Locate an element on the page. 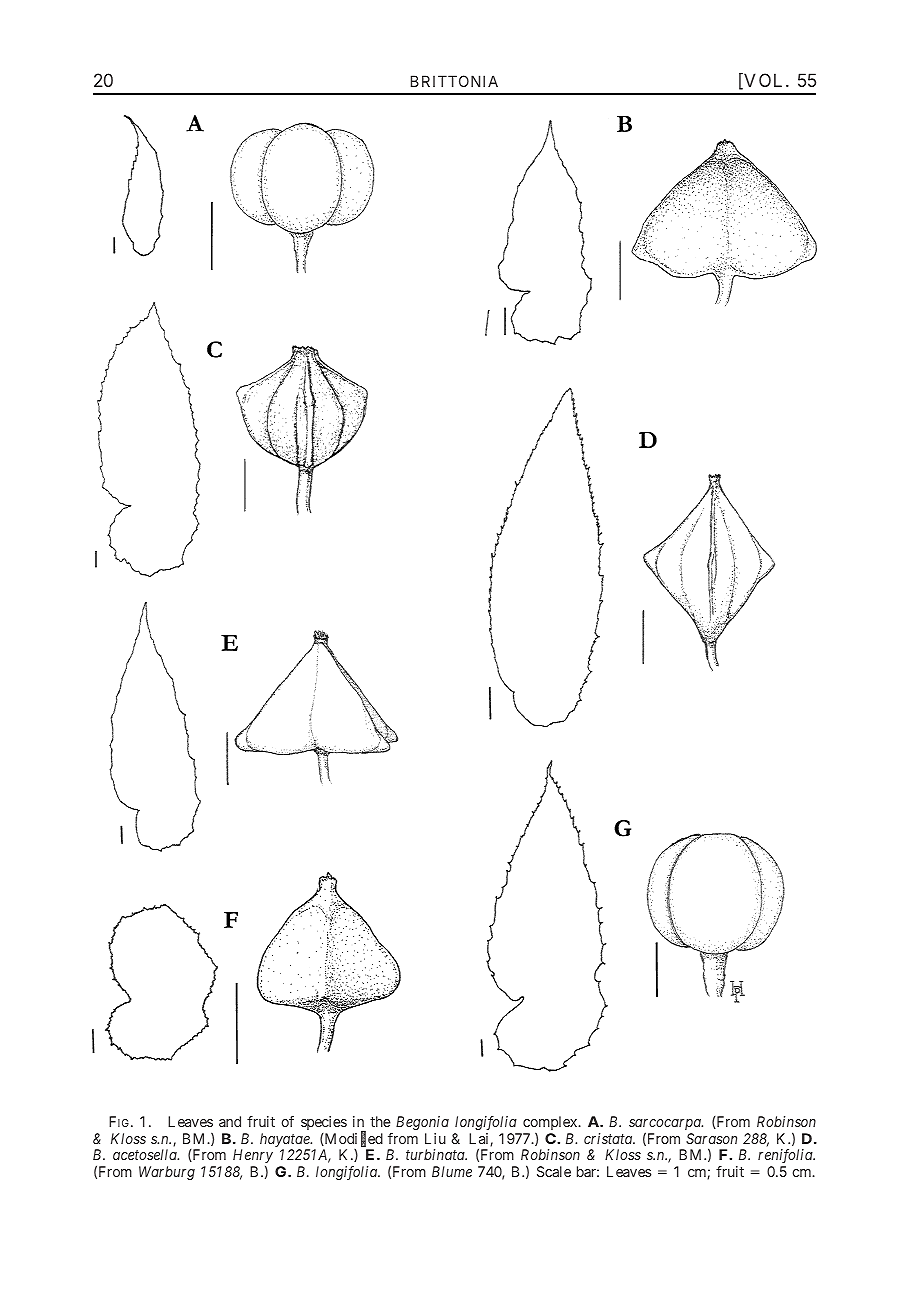  complex is located at coordinates (551, 1124).
